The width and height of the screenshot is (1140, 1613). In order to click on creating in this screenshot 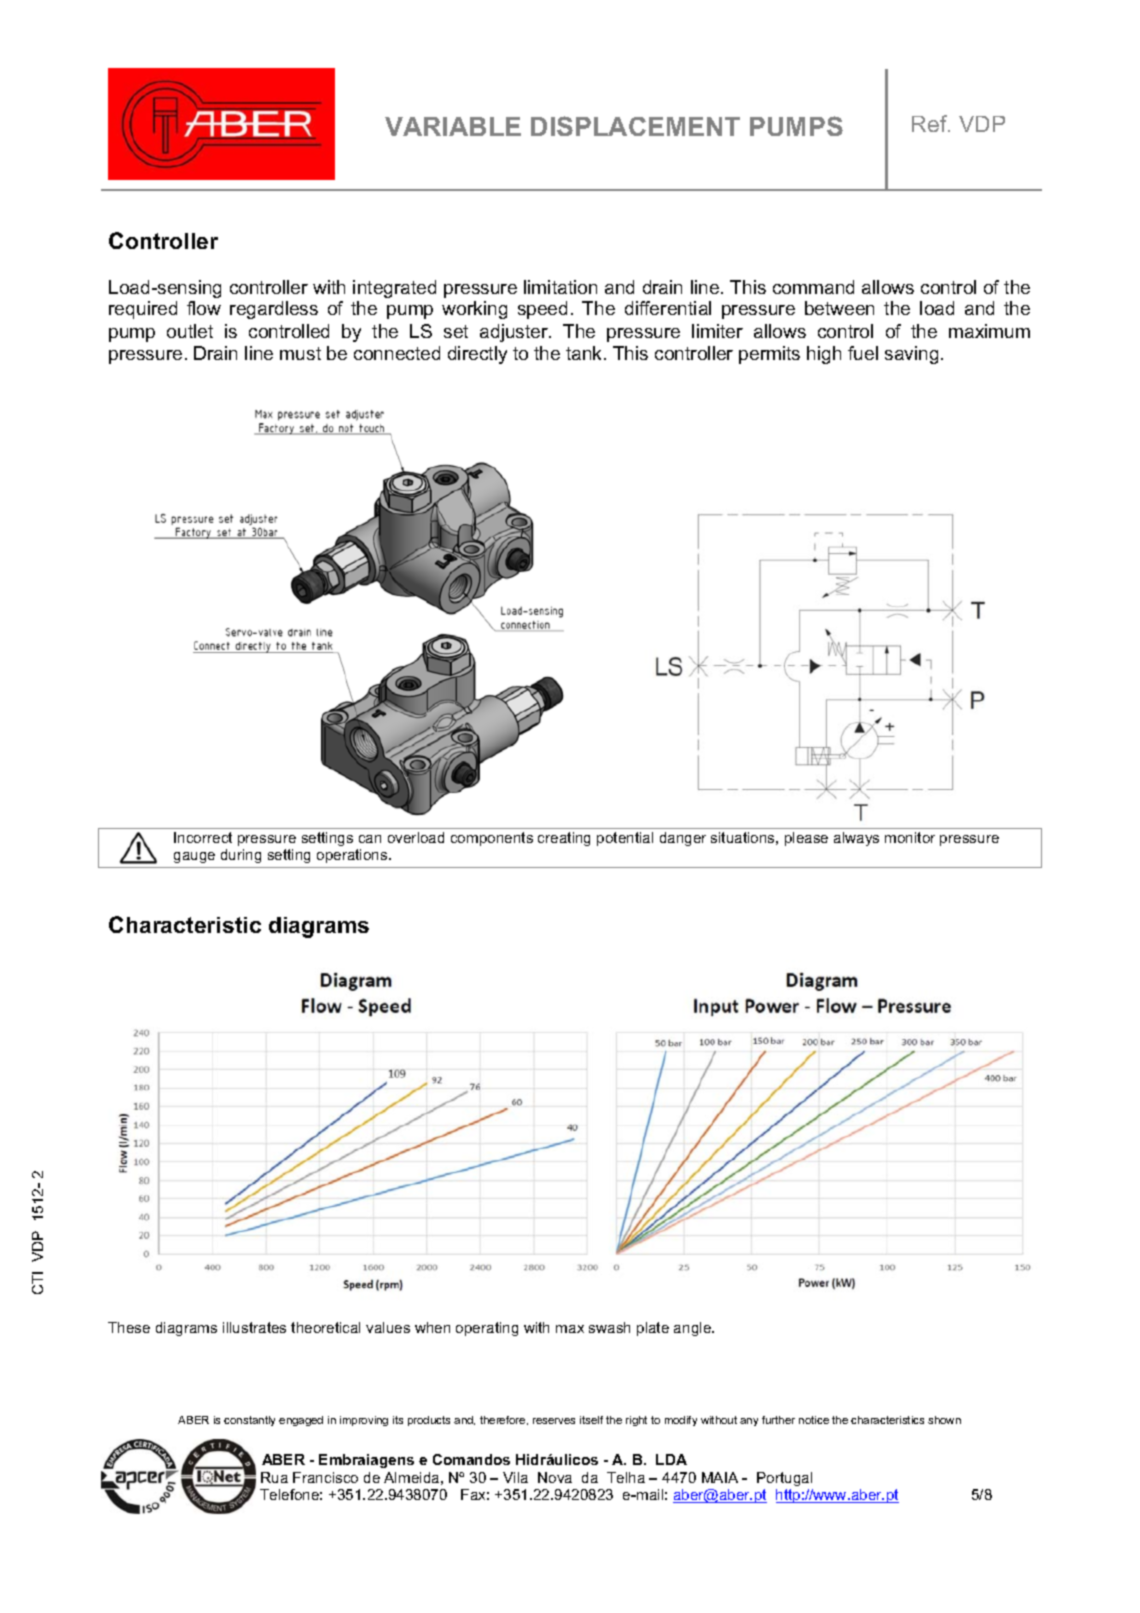, I will do `click(564, 839)`.
